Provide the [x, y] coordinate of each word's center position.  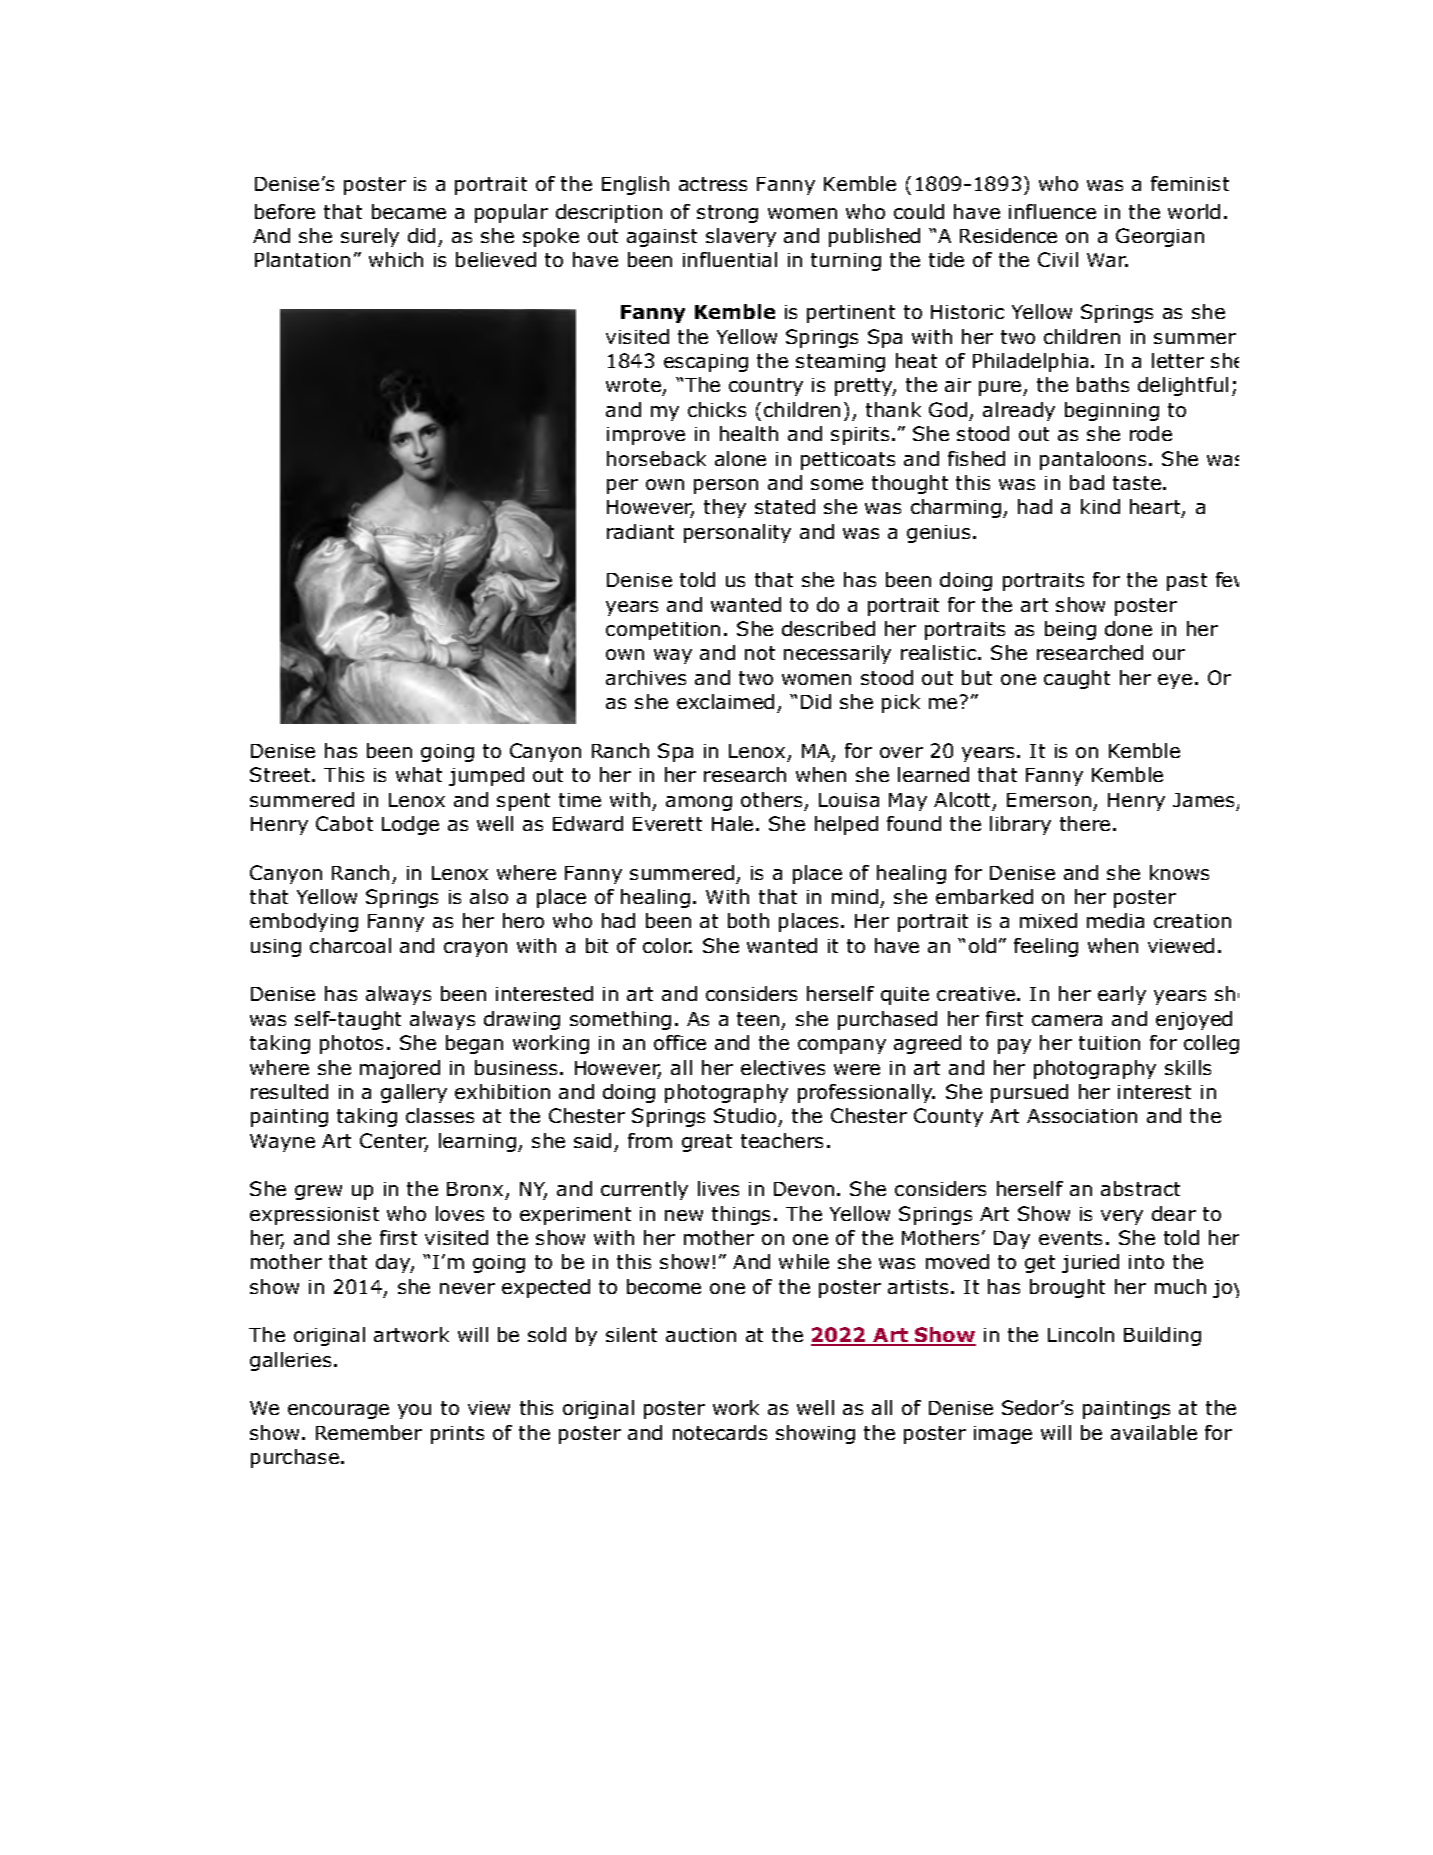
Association [1082, 1116]
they [725, 508]
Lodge [410, 825]
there [1085, 823]
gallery [414, 1093]
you [414, 1411]
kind [1100, 506]
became [409, 211]
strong [727, 214]
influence [1052, 211]
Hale [732, 823]
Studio [745, 1115]
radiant [640, 531]
